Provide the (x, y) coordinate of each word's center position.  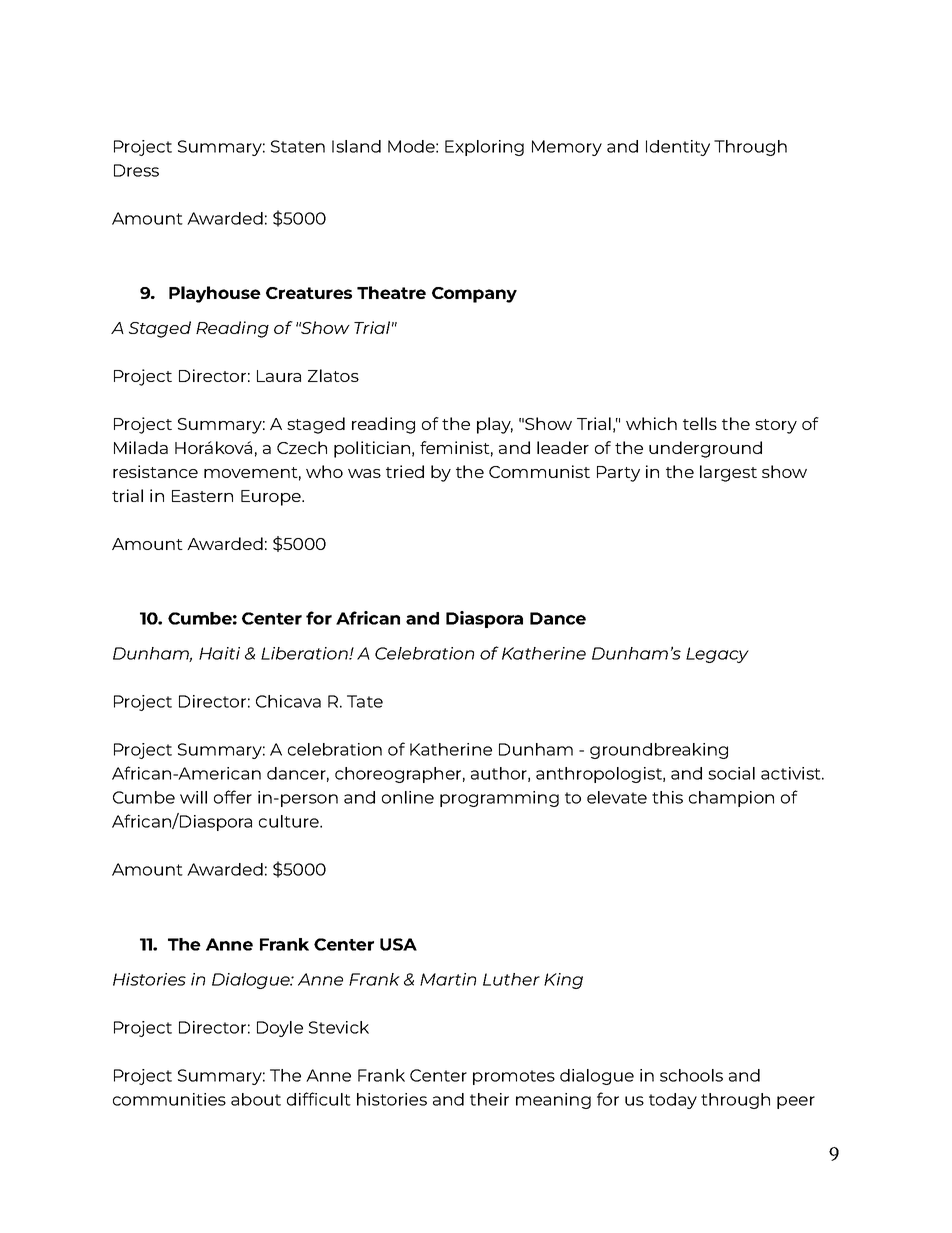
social (731, 773)
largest (728, 473)
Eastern (202, 496)
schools (691, 1075)
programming (499, 799)
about (256, 1099)
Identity (678, 148)
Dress (136, 170)
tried (405, 471)
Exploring (484, 148)
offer (233, 797)
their (489, 1099)
